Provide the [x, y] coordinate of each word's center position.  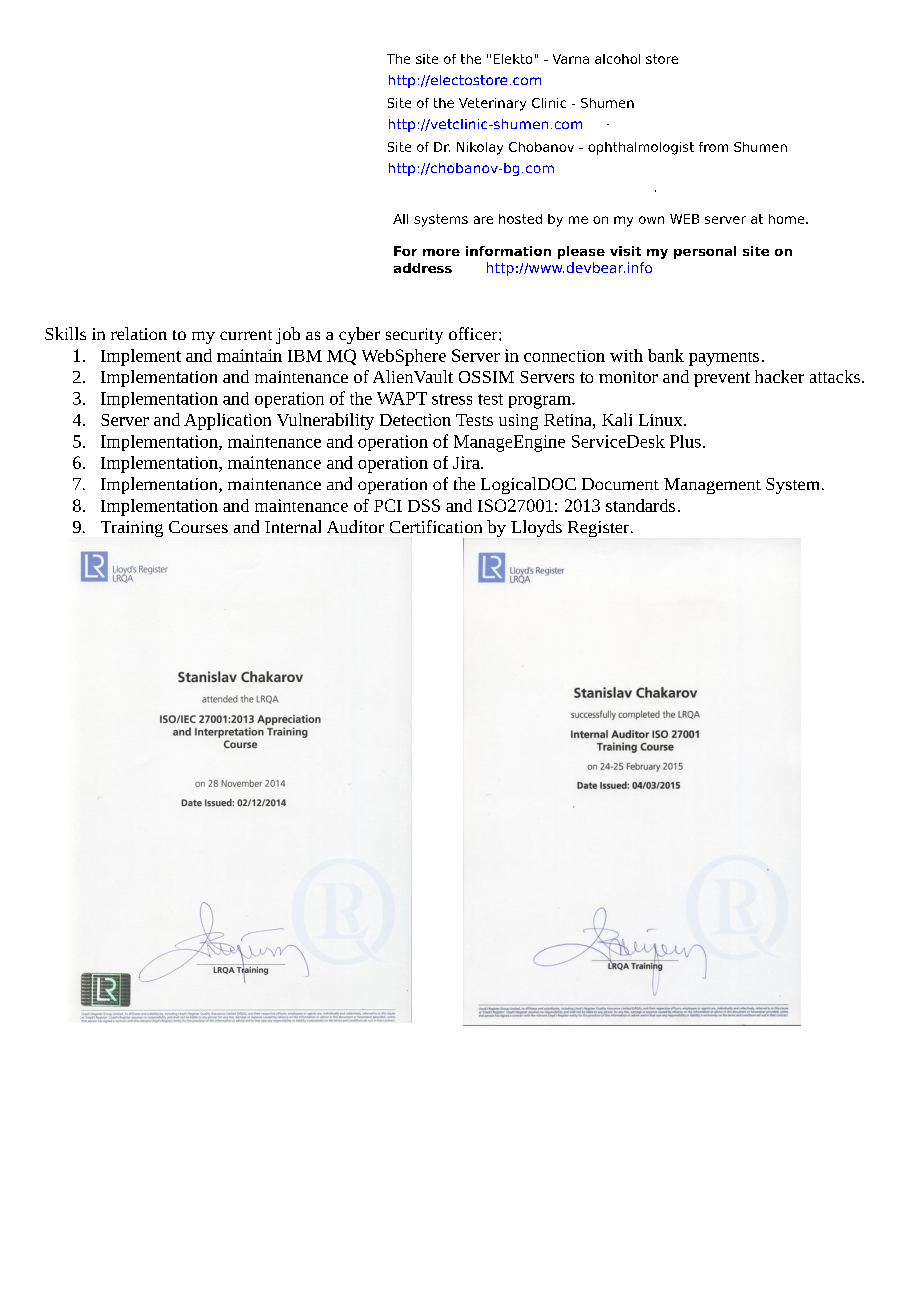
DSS [424, 505]
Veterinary [492, 104]
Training [132, 529]
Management [712, 486]
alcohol [617, 59]
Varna [571, 59]
